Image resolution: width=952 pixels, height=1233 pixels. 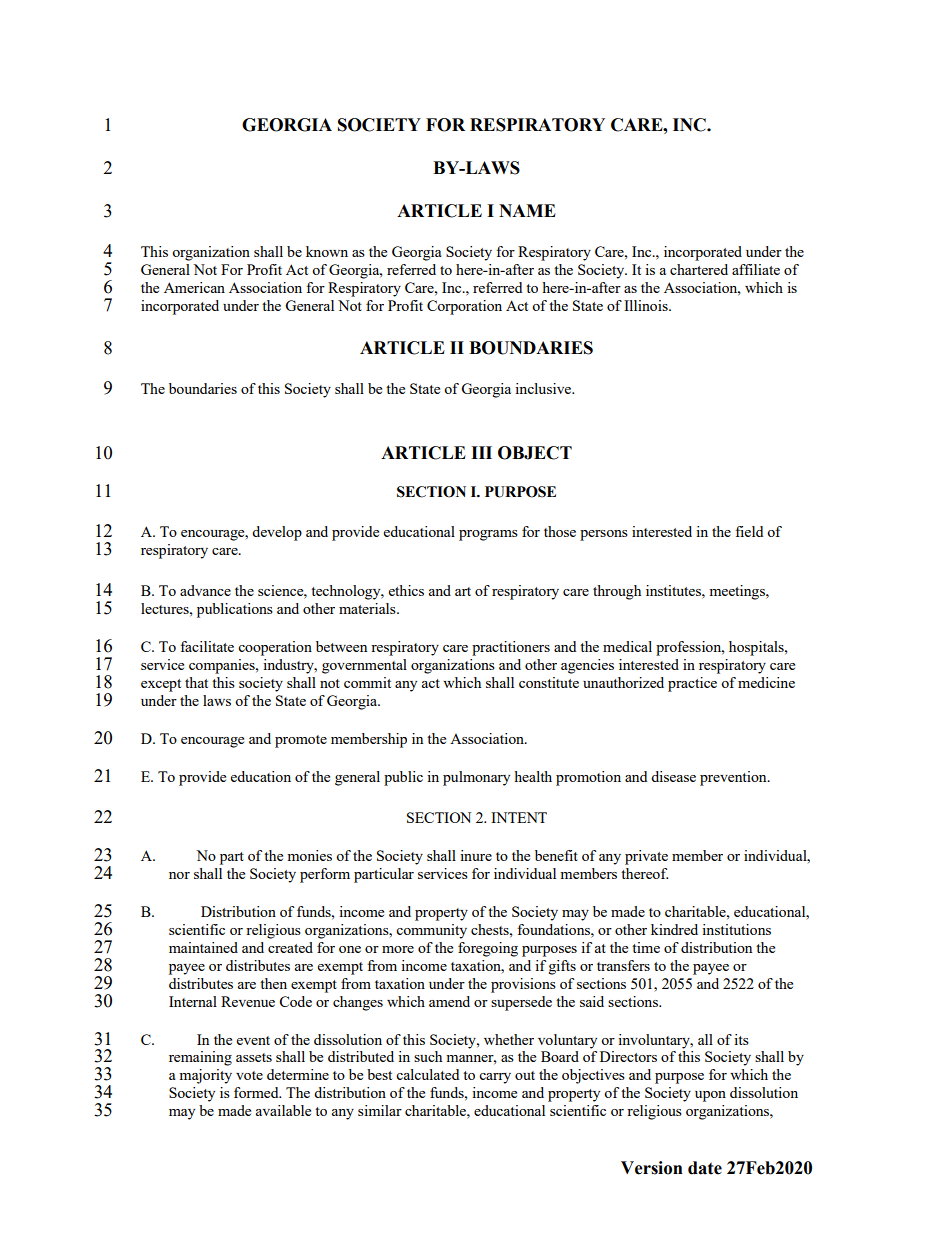 What do you see at coordinates (646, 857) in the screenshot?
I see `private` at bounding box center [646, 857].
